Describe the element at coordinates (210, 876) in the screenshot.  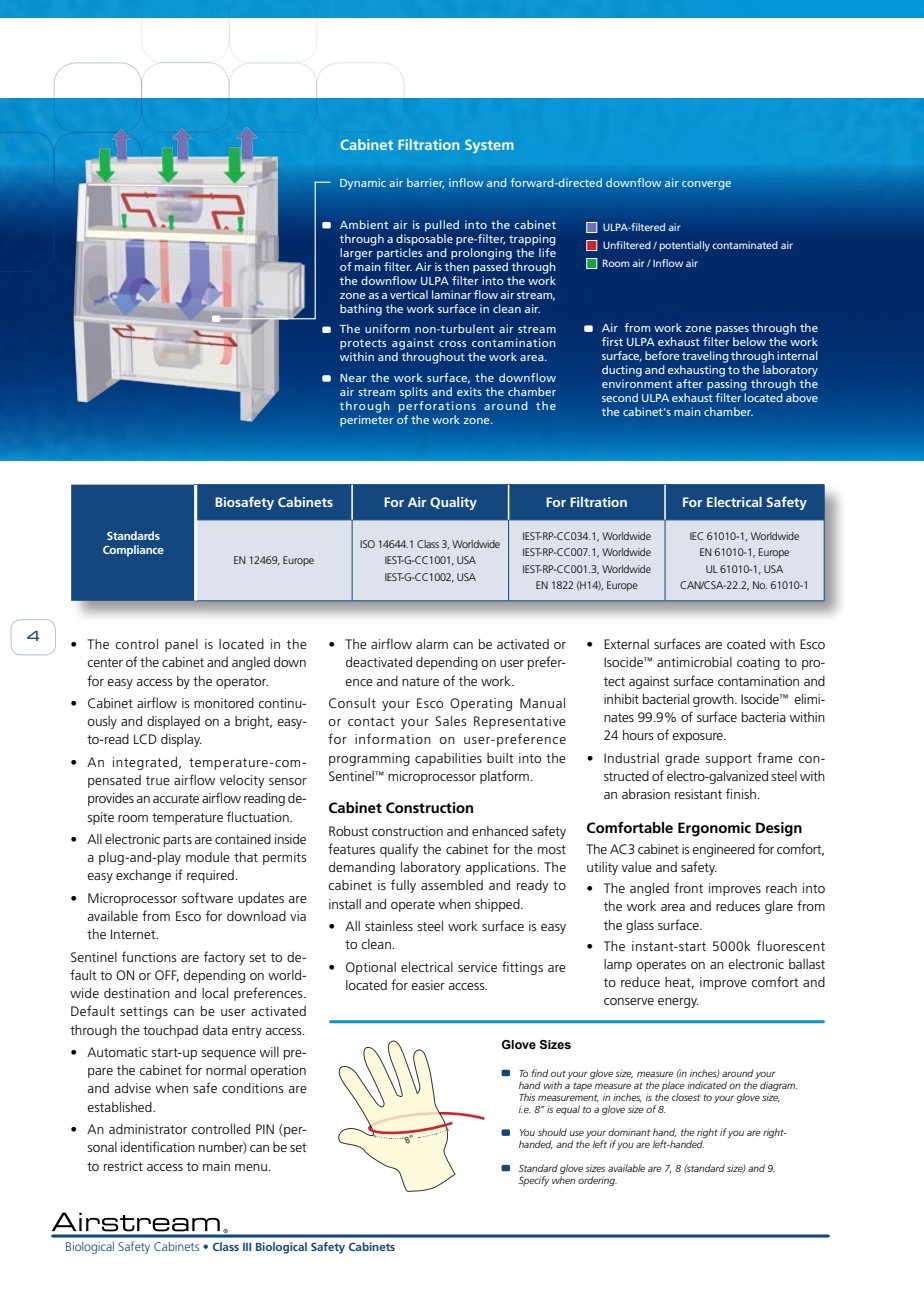
I see `required` at that location.
